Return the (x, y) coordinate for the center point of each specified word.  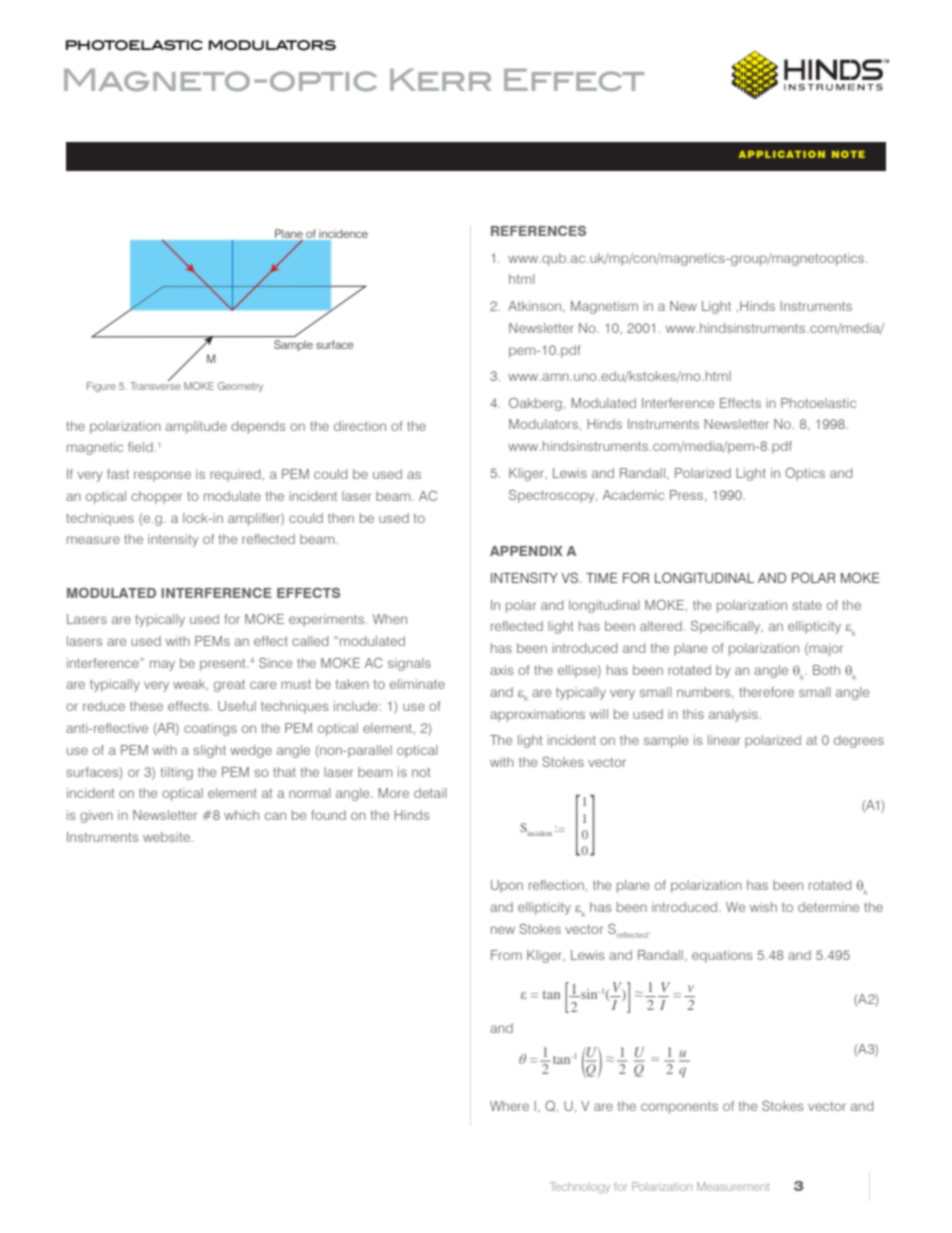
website (167, 837)
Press (688, 496)
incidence (343, 233)
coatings (210, 729)
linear (724, 740)
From (506, 955)
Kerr (440, 79)
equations (722, 956)
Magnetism (604, 307)
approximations (537, 715)
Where (509, 1106)
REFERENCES (538, 230)
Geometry (240, 387)
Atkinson (536, 307)
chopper (156, 497)
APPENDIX (526, 551)
